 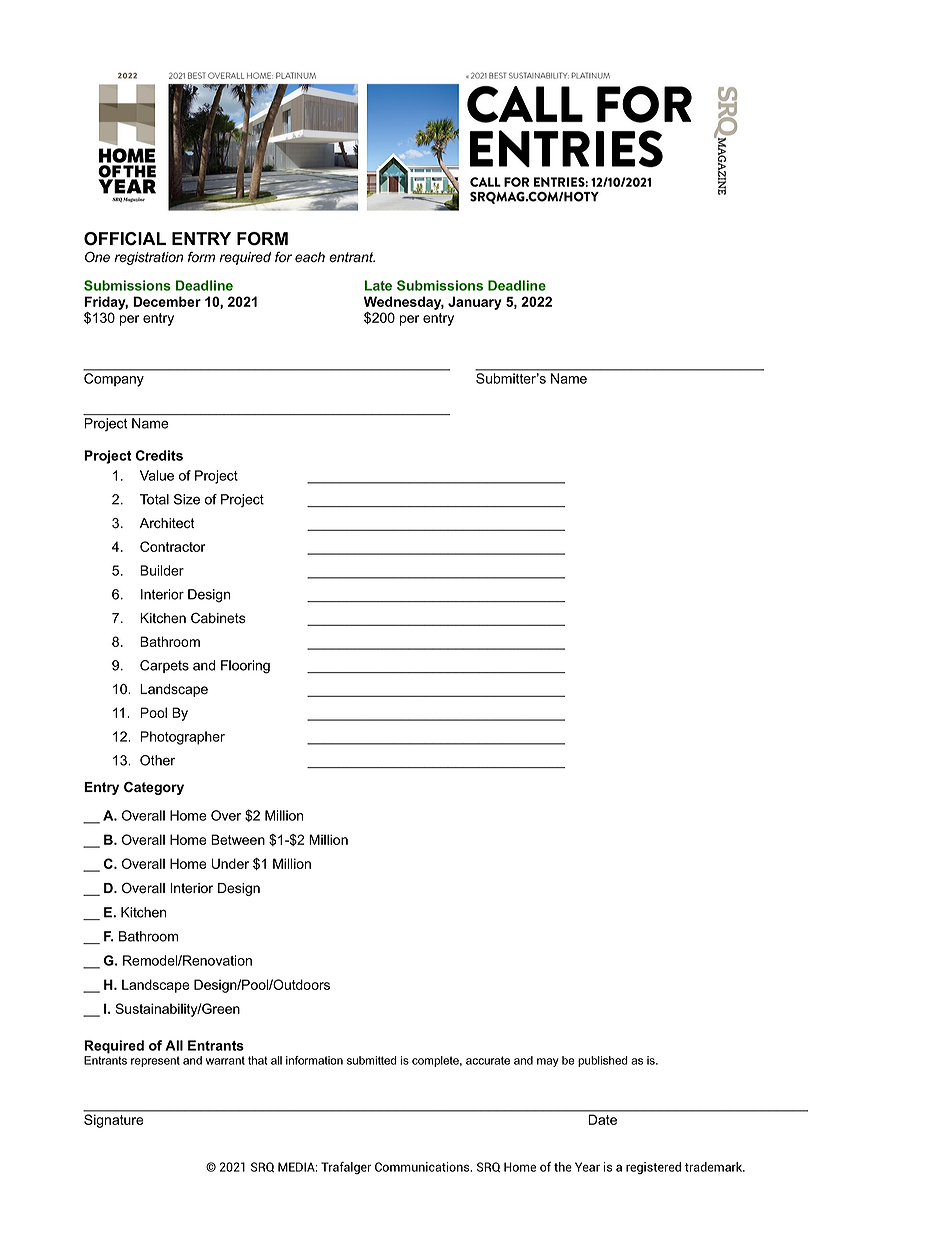 I want to click on published, so click(x=603, y=1061).
